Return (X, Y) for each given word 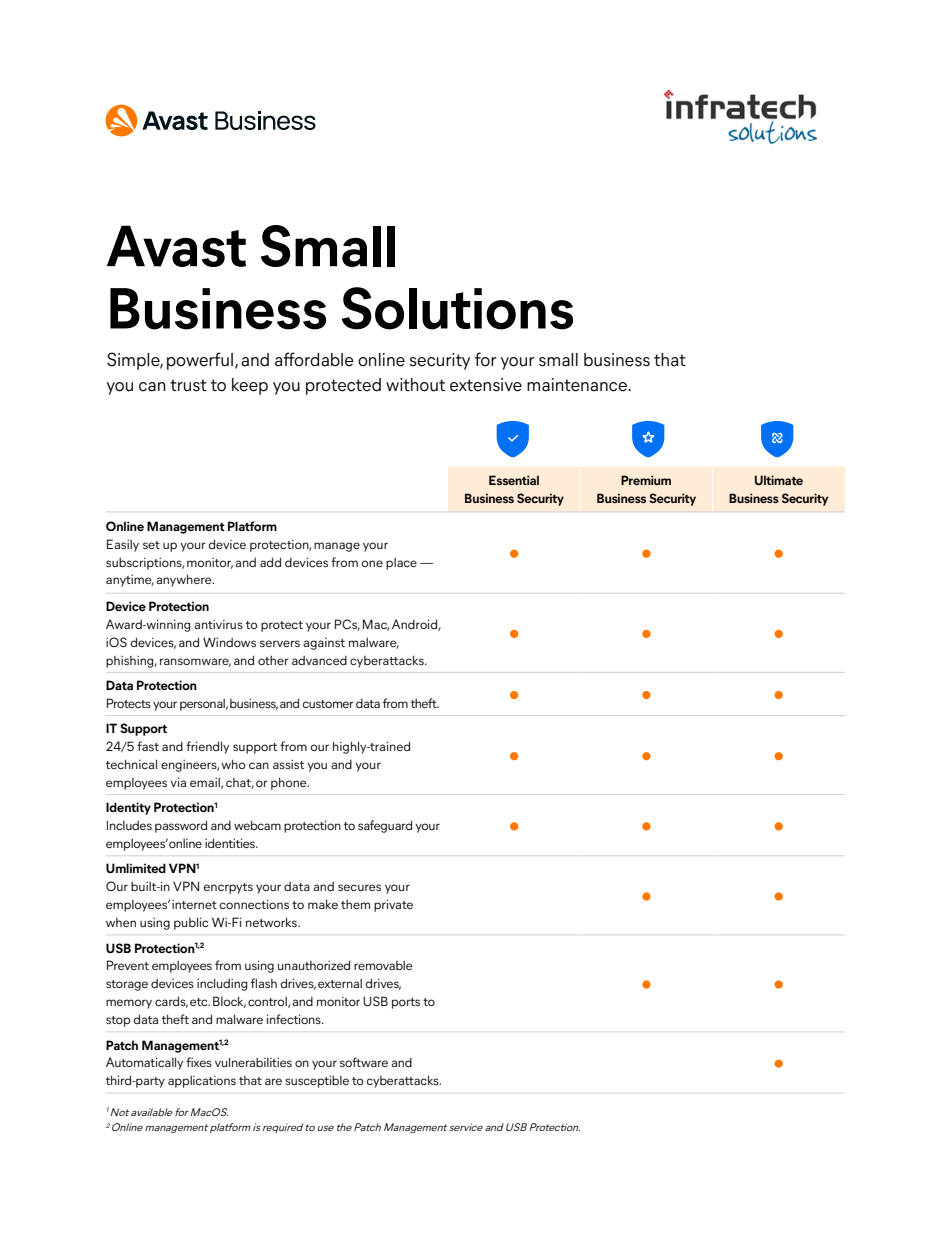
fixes (199, 1062)
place (401, 563)
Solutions (457, 308)
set (151, 545)
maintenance (577, 385)
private (393, 905)
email (206, 783)
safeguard (385, 826)
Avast (176, 246)
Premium (646, 480)
